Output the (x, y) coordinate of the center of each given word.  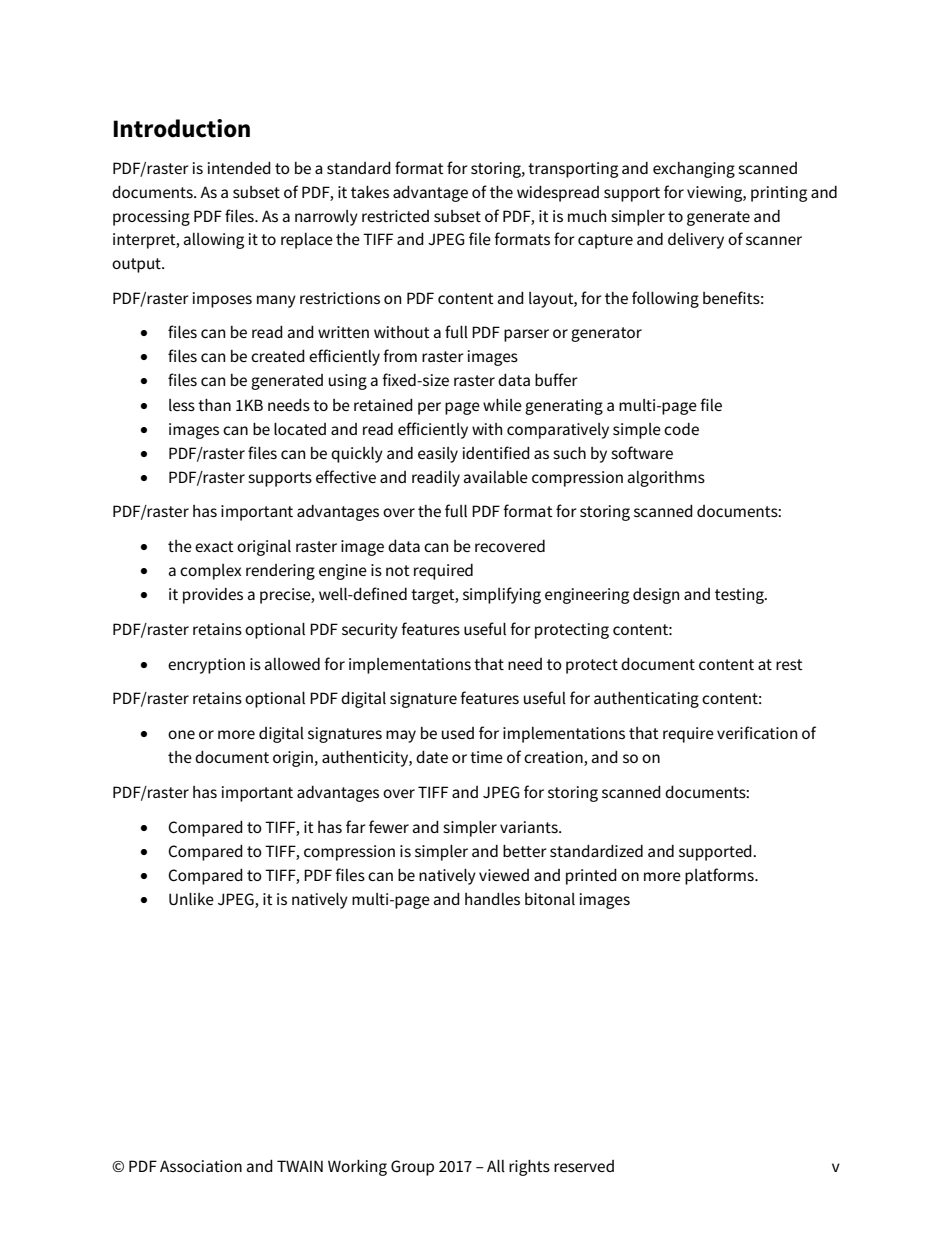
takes (370, 192)
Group (412, 1168)
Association (201, 1166)
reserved (584, 1166)
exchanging (694, 170)
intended (239, 168)
